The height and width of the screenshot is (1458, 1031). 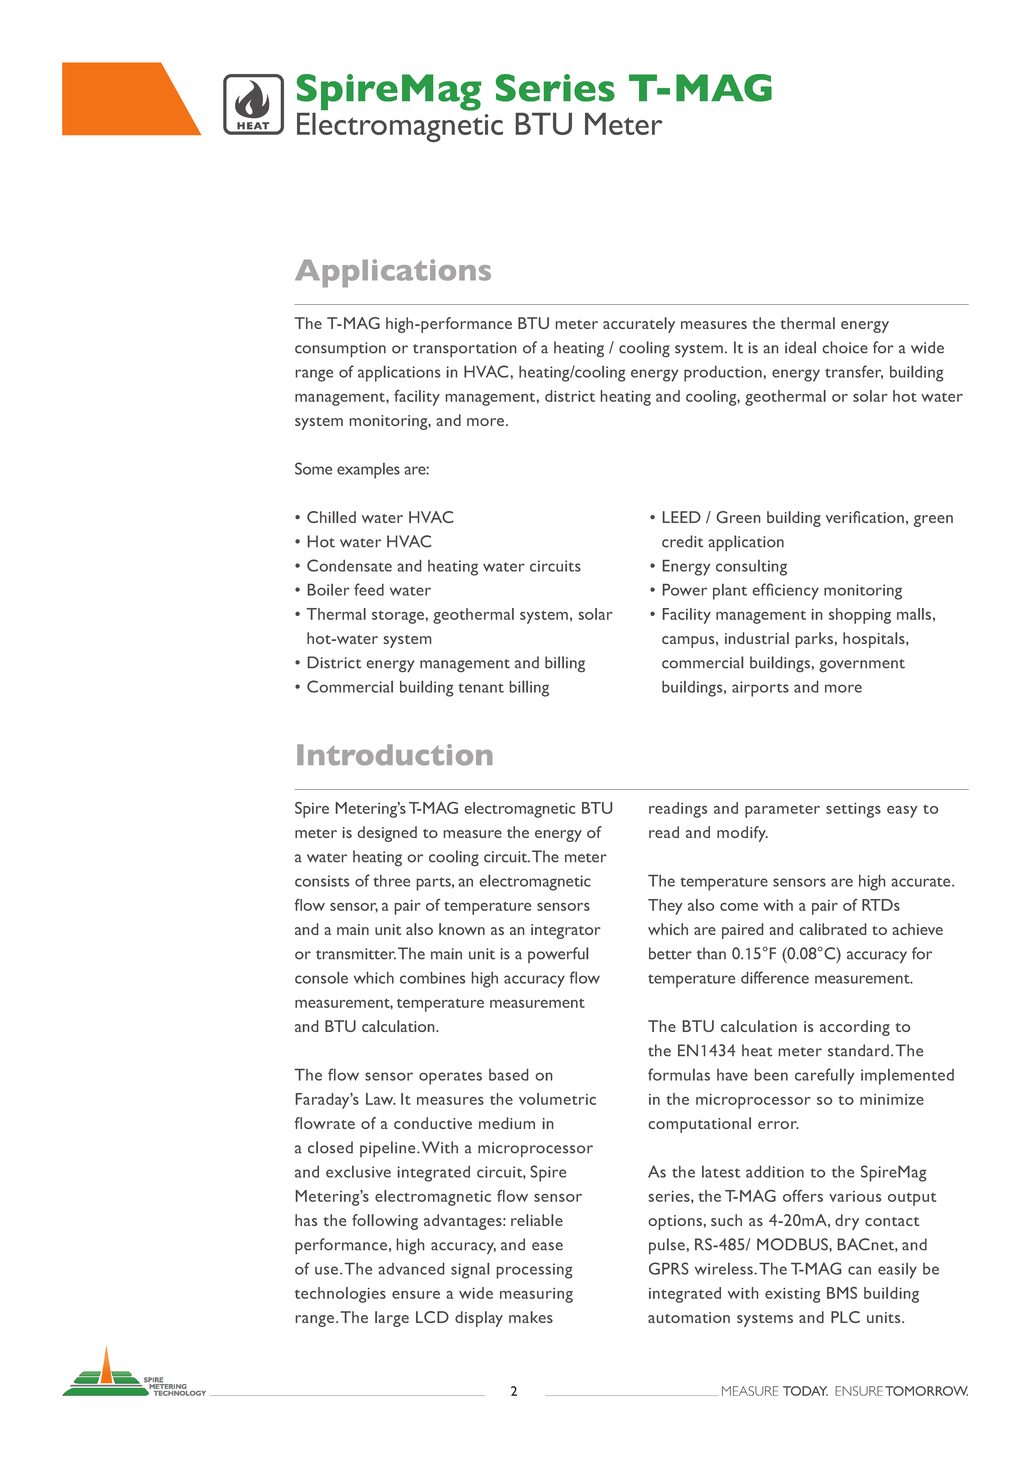 I want to click on transfer, so click(x=854, y=372).
